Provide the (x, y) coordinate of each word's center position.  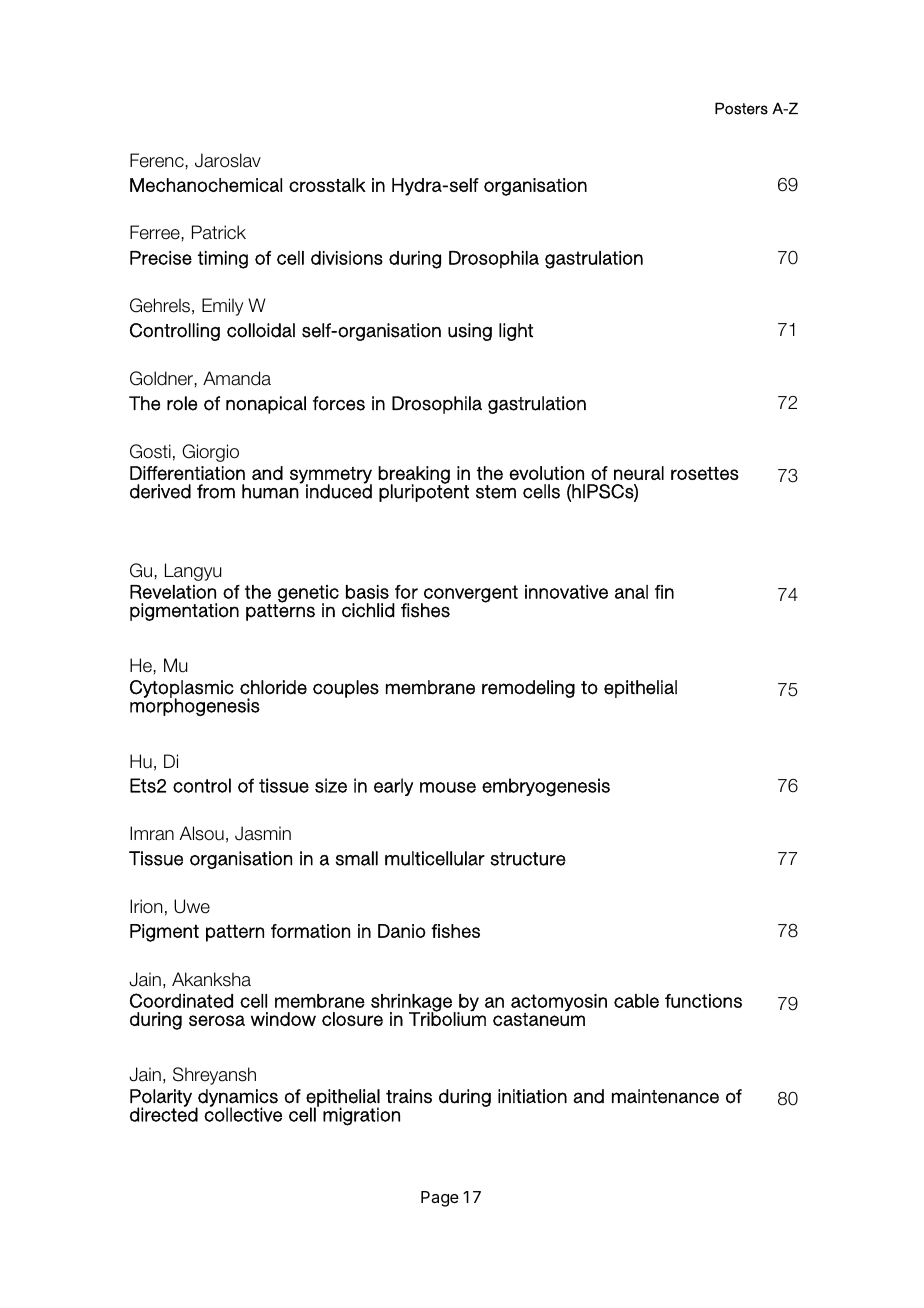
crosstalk (327, 185)
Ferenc (157, 160)
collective (243, 1113)
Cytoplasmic (182, 690)
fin (664, 592)
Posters (741, 108)
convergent (470, 595)
